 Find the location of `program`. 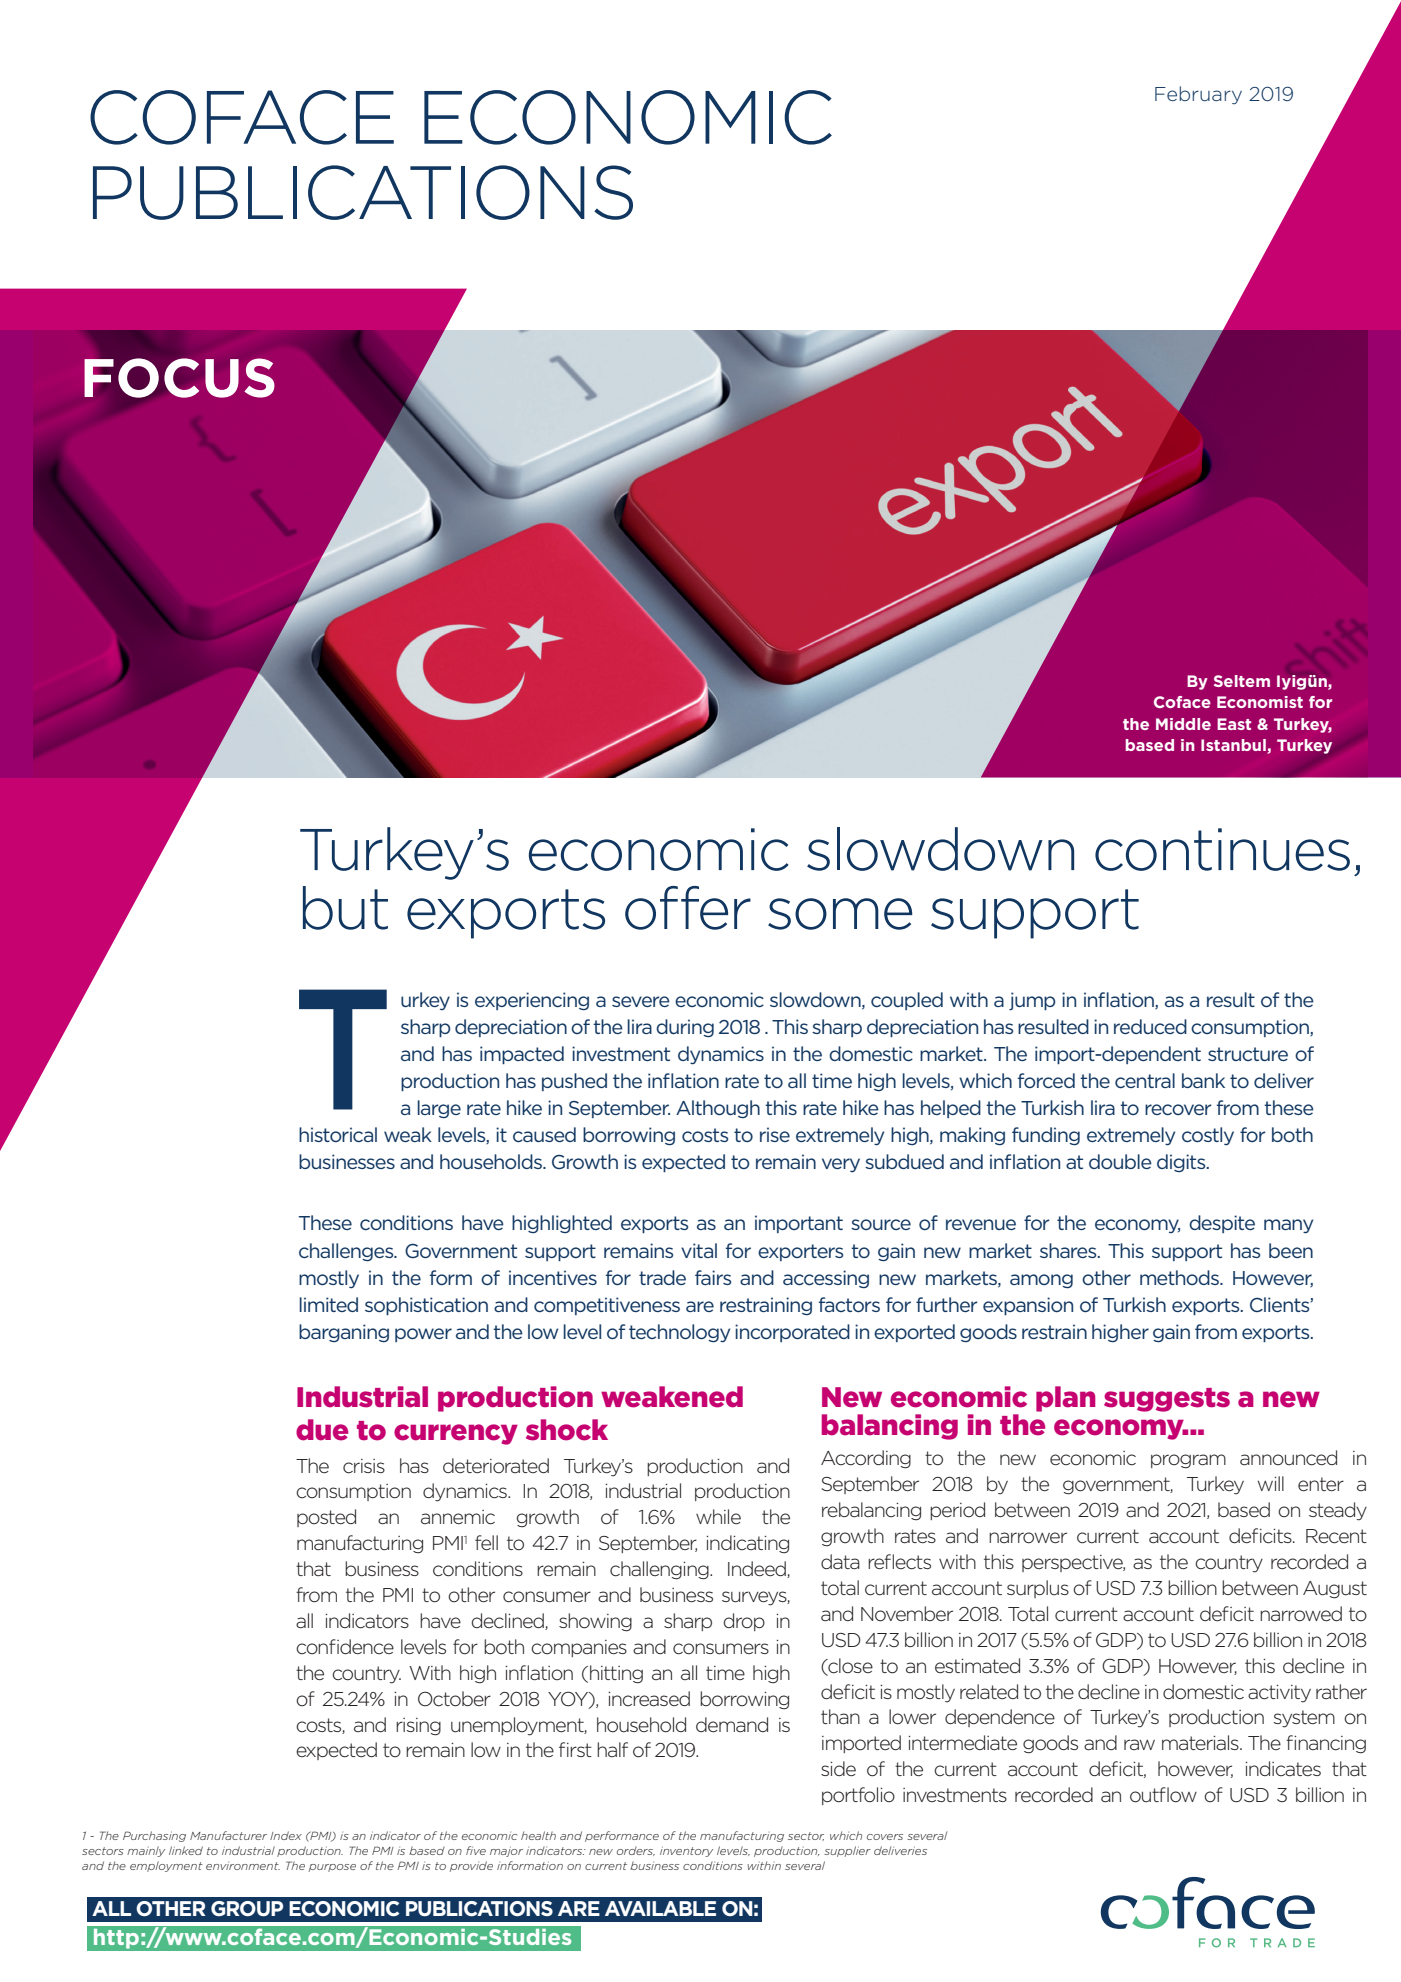

program is located at coordinates (1188, 1461).
